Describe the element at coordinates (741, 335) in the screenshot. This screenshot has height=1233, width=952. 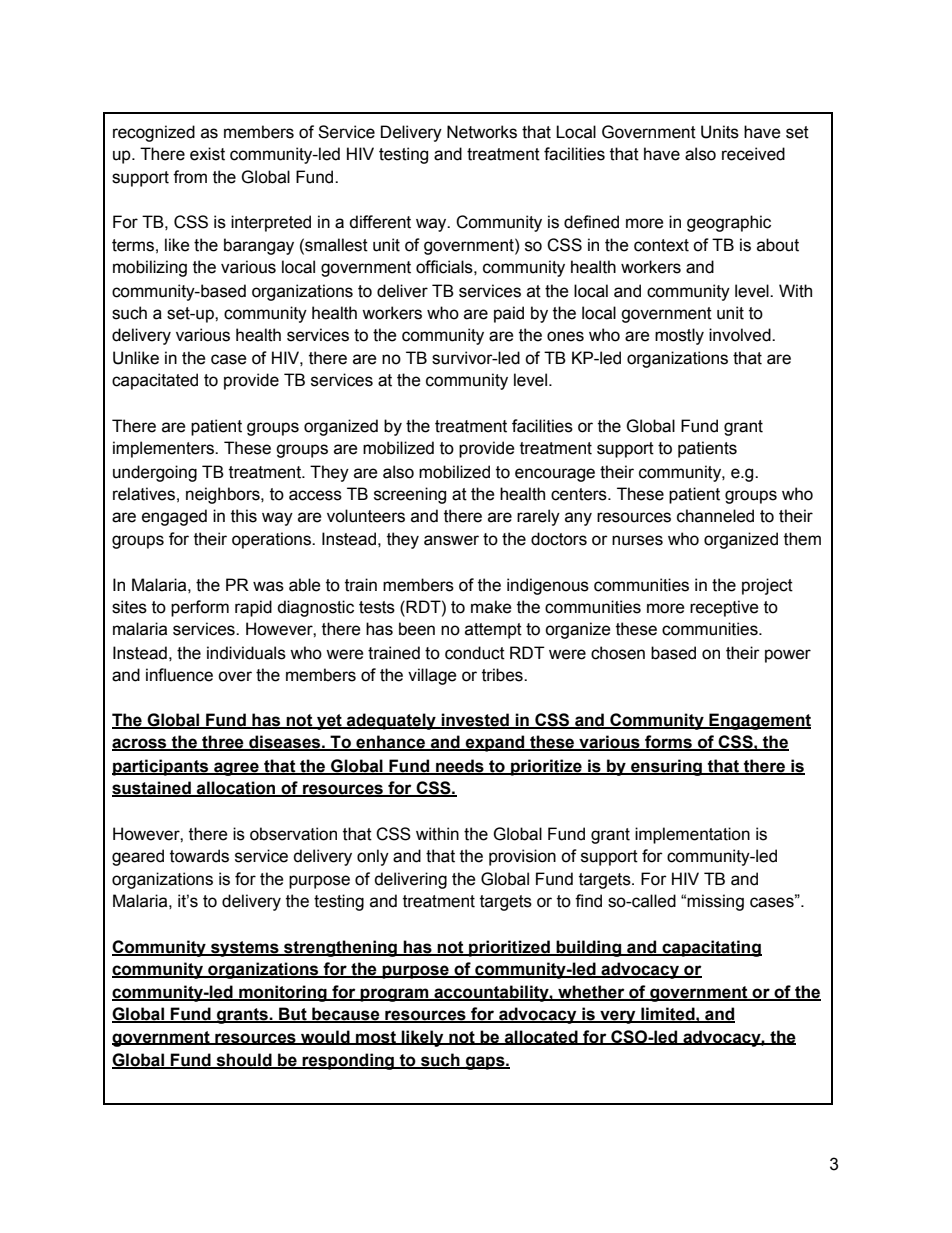
I see `involved` at that location.
